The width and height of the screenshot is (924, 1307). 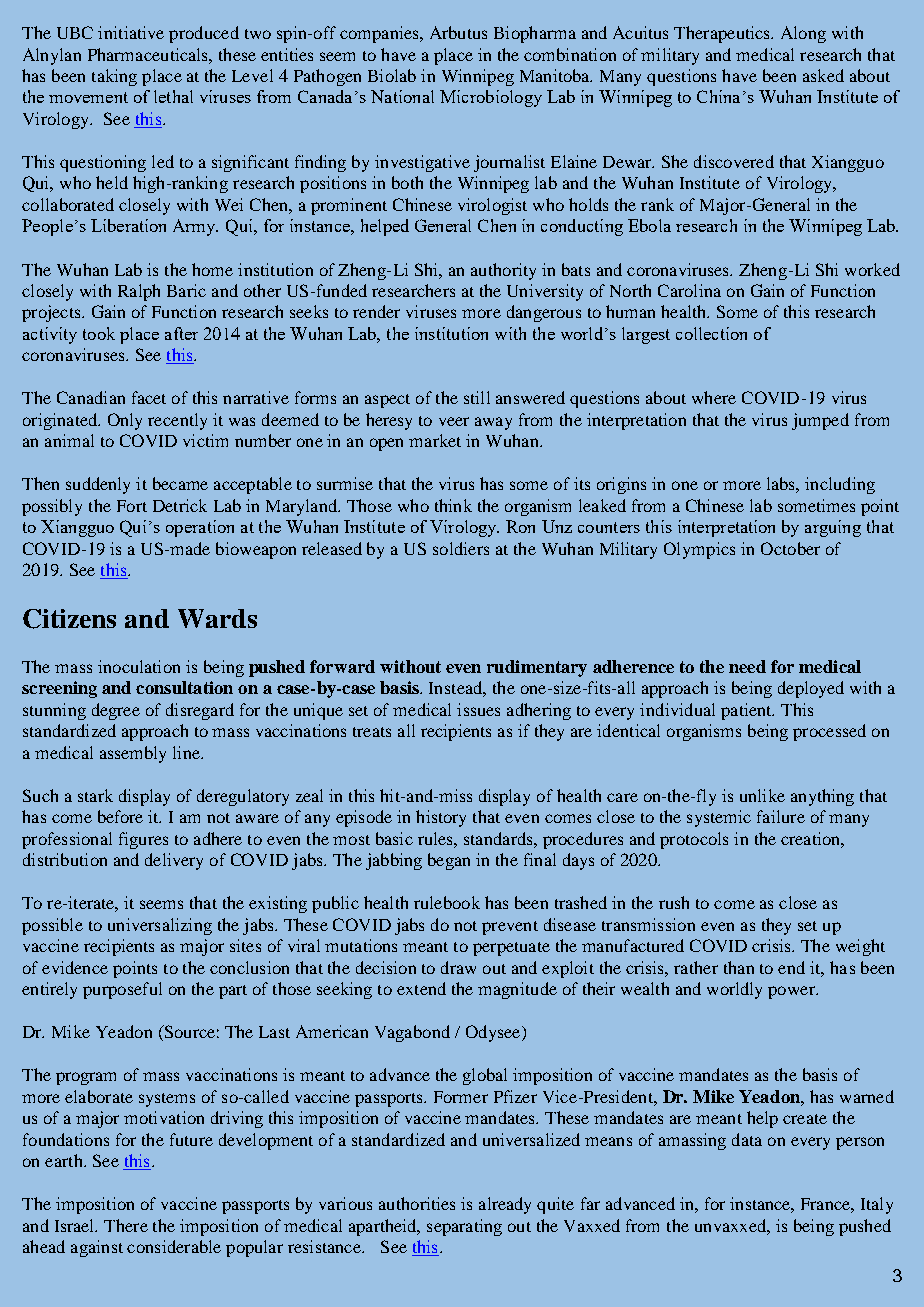 I want to click on Only, so click(x=125, y=421).
